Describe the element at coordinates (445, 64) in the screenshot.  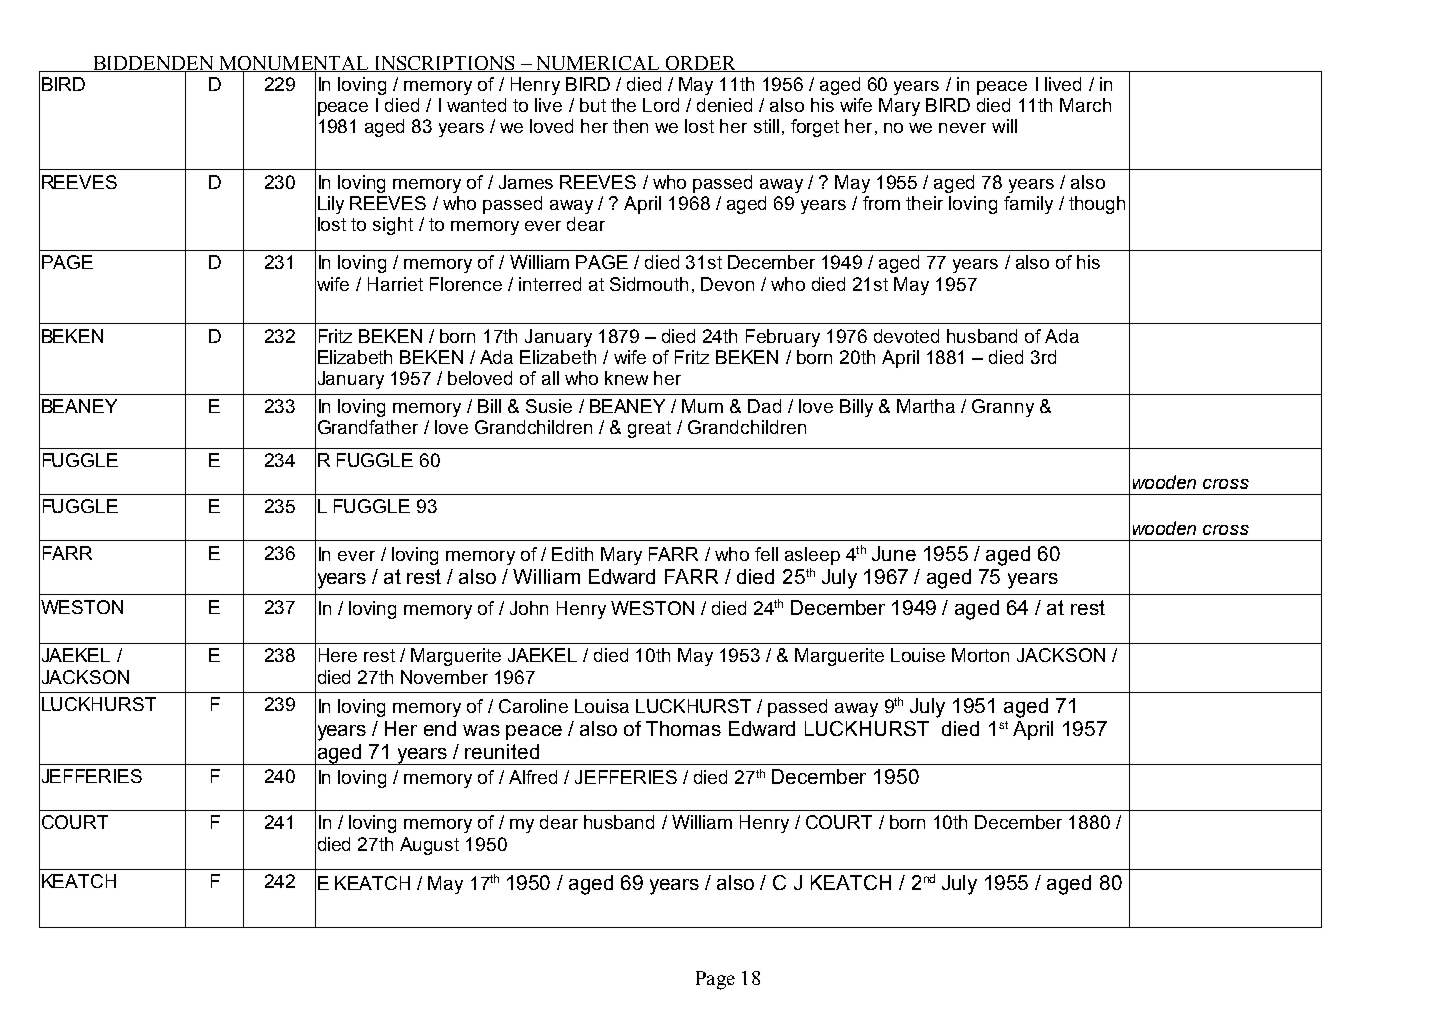
I see `INSCRIPTIONS` at that location.
